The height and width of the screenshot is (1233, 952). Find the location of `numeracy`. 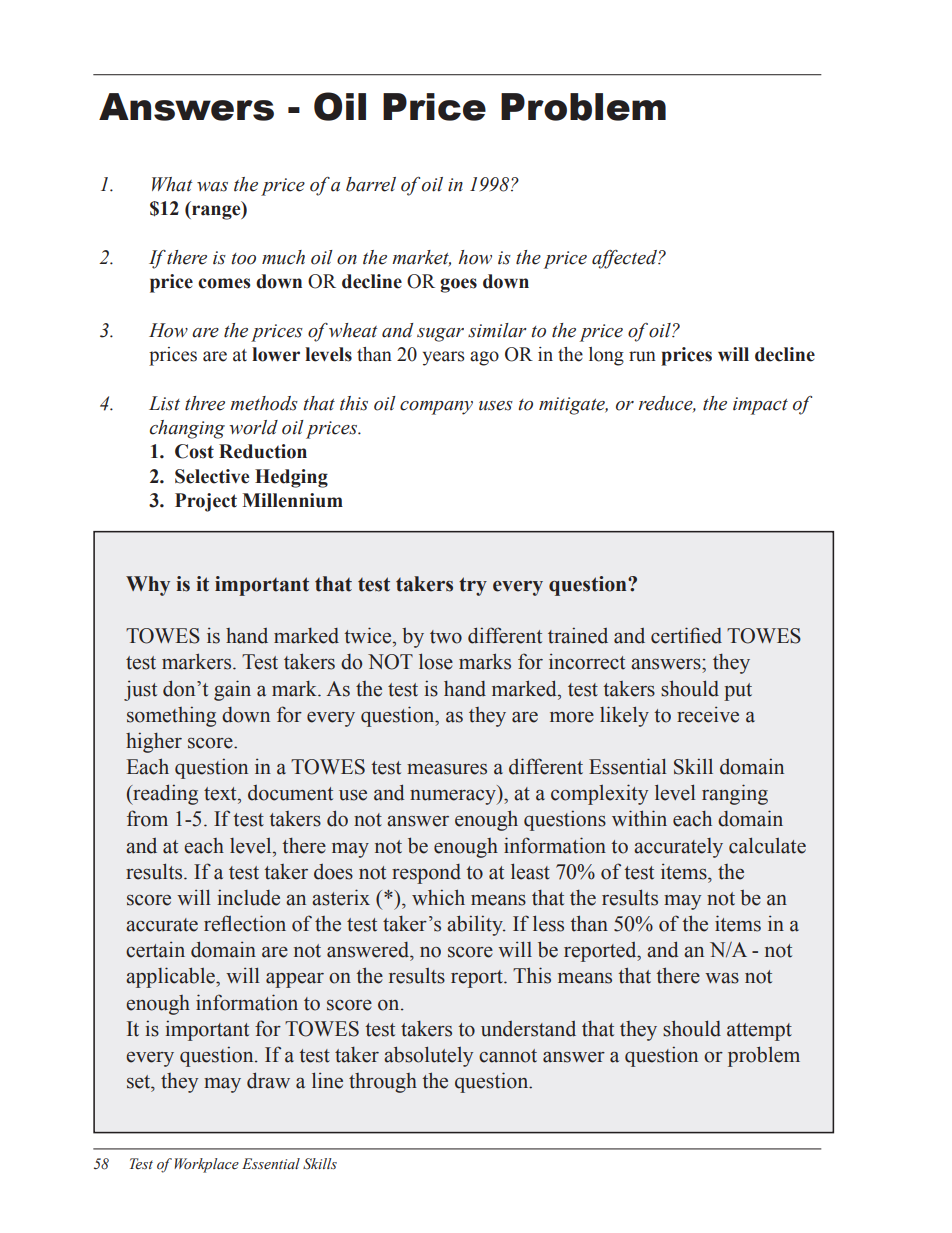

numeracy is located at coordinates (454, 797).
